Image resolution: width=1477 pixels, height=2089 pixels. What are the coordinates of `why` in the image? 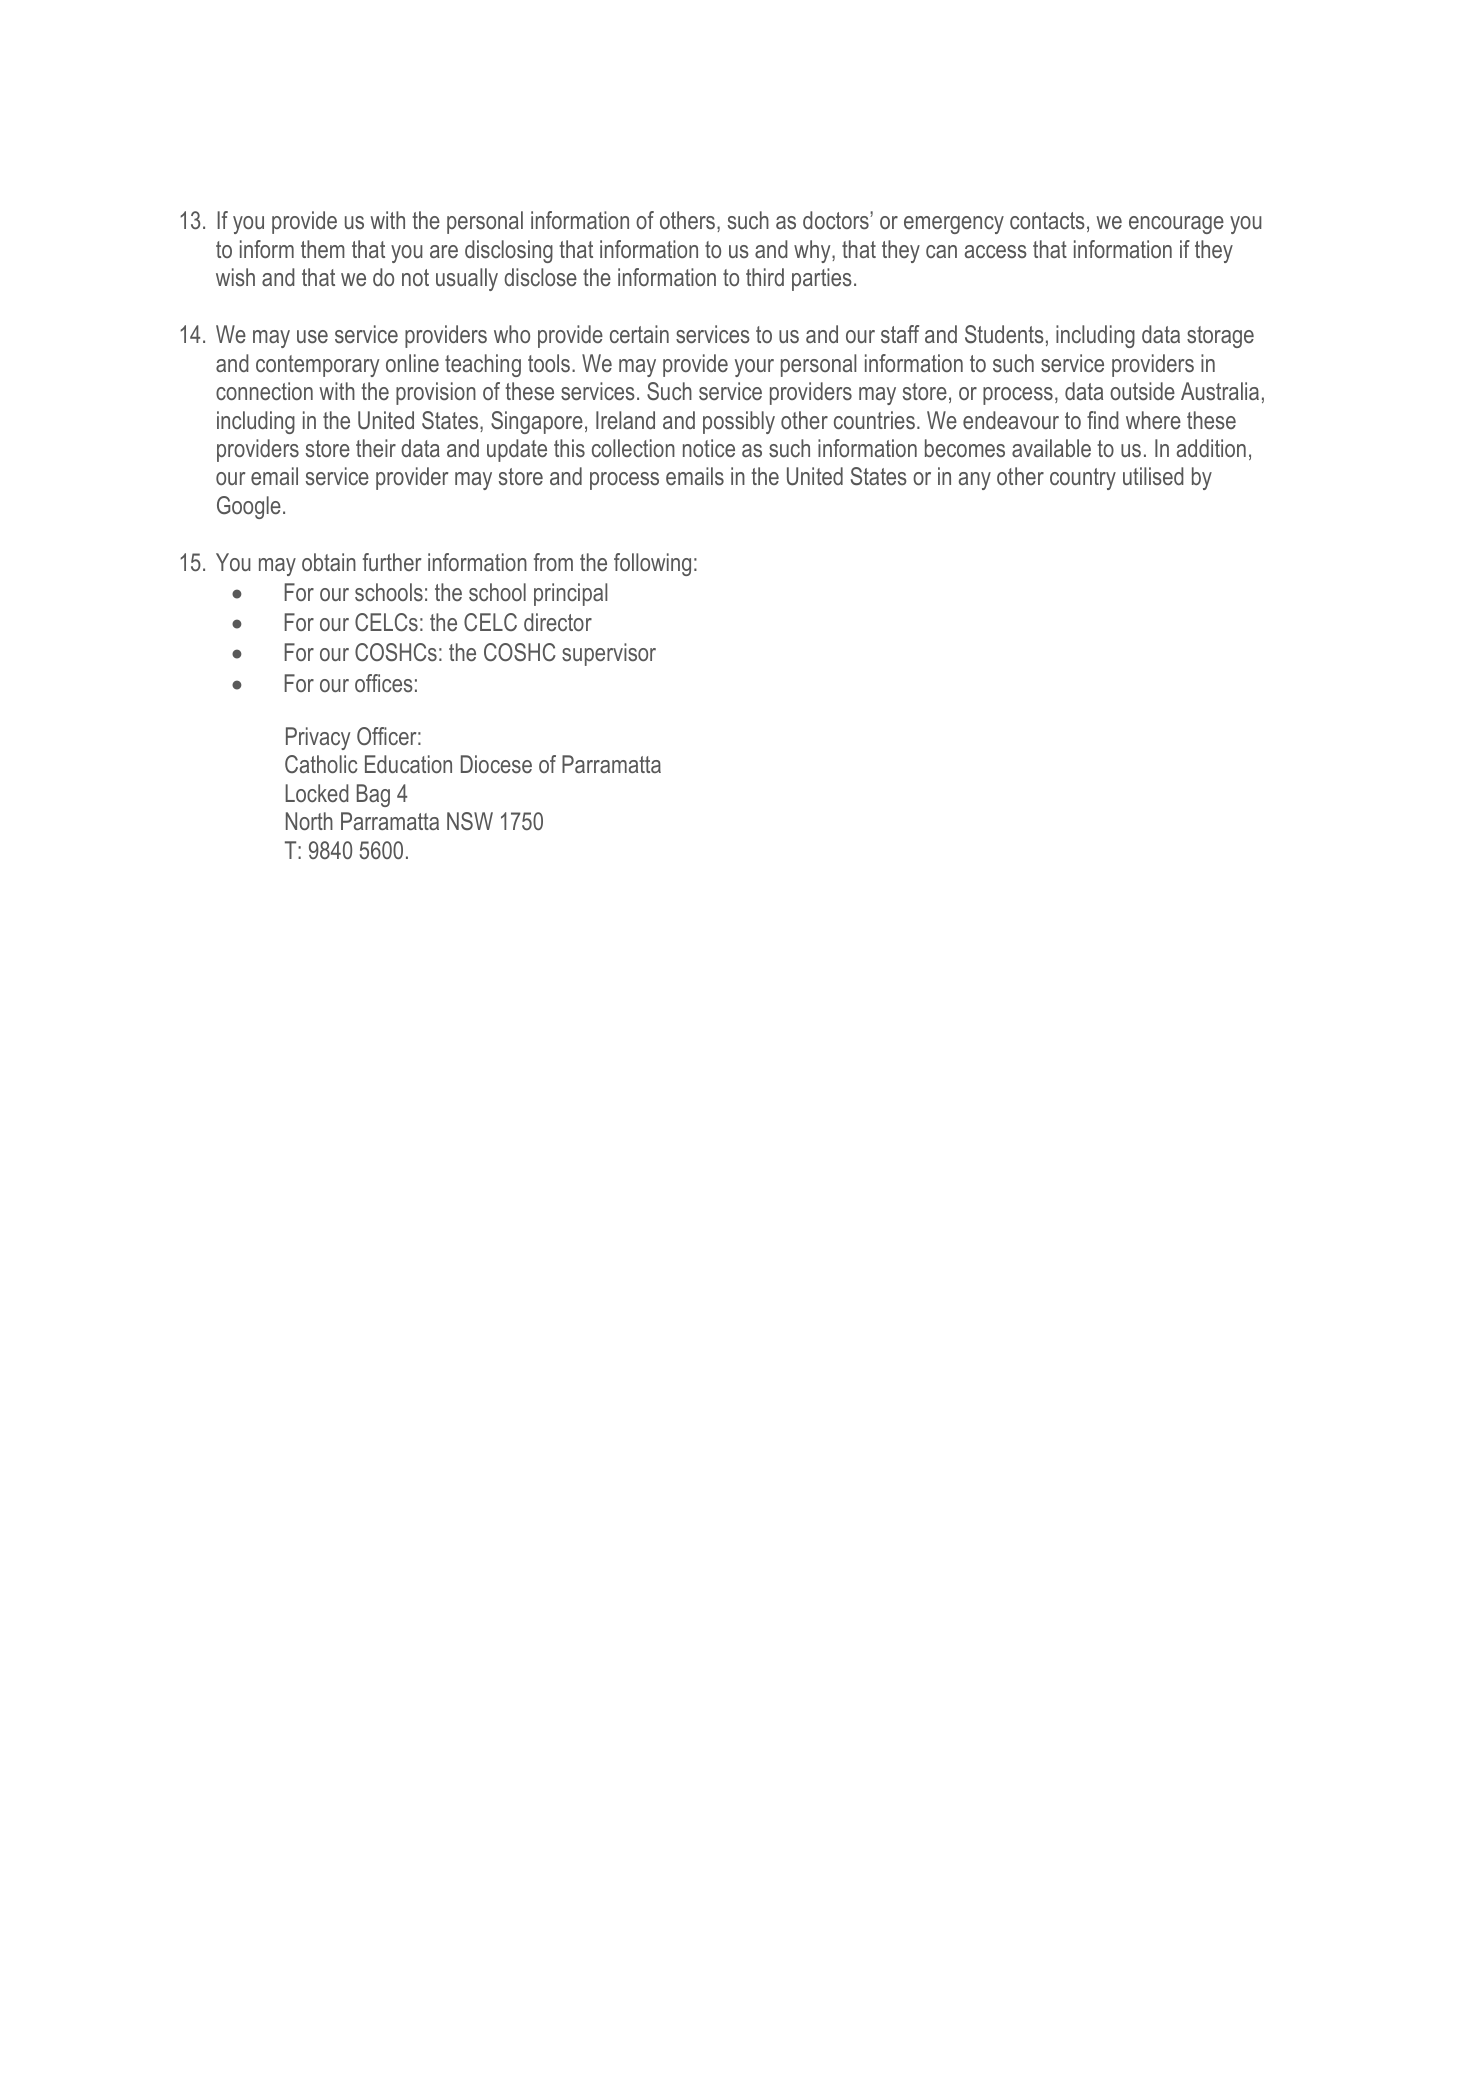 It's located at (813, 251).
